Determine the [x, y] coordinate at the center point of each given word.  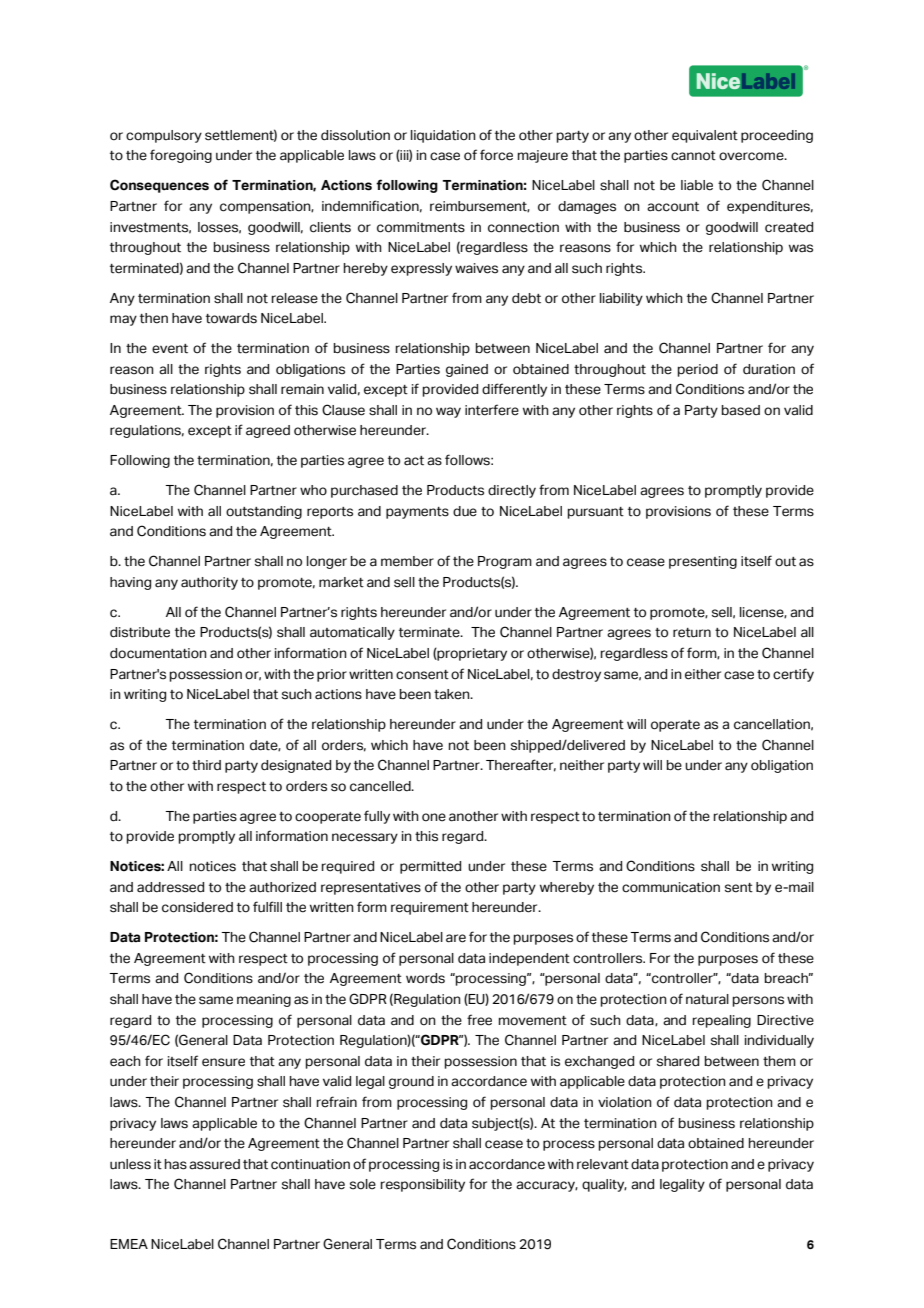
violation [625, 1102]
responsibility [423, 1185]
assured [214, 1164]
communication [671, 887]
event [170, 349]
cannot [693, 156]
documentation [158, 653]
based [741, 410]
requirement [430, 908]
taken [453, 694]
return [692, 633]
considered [197, 907]
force [496, 155]
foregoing [181, 156]
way [448, 412]
